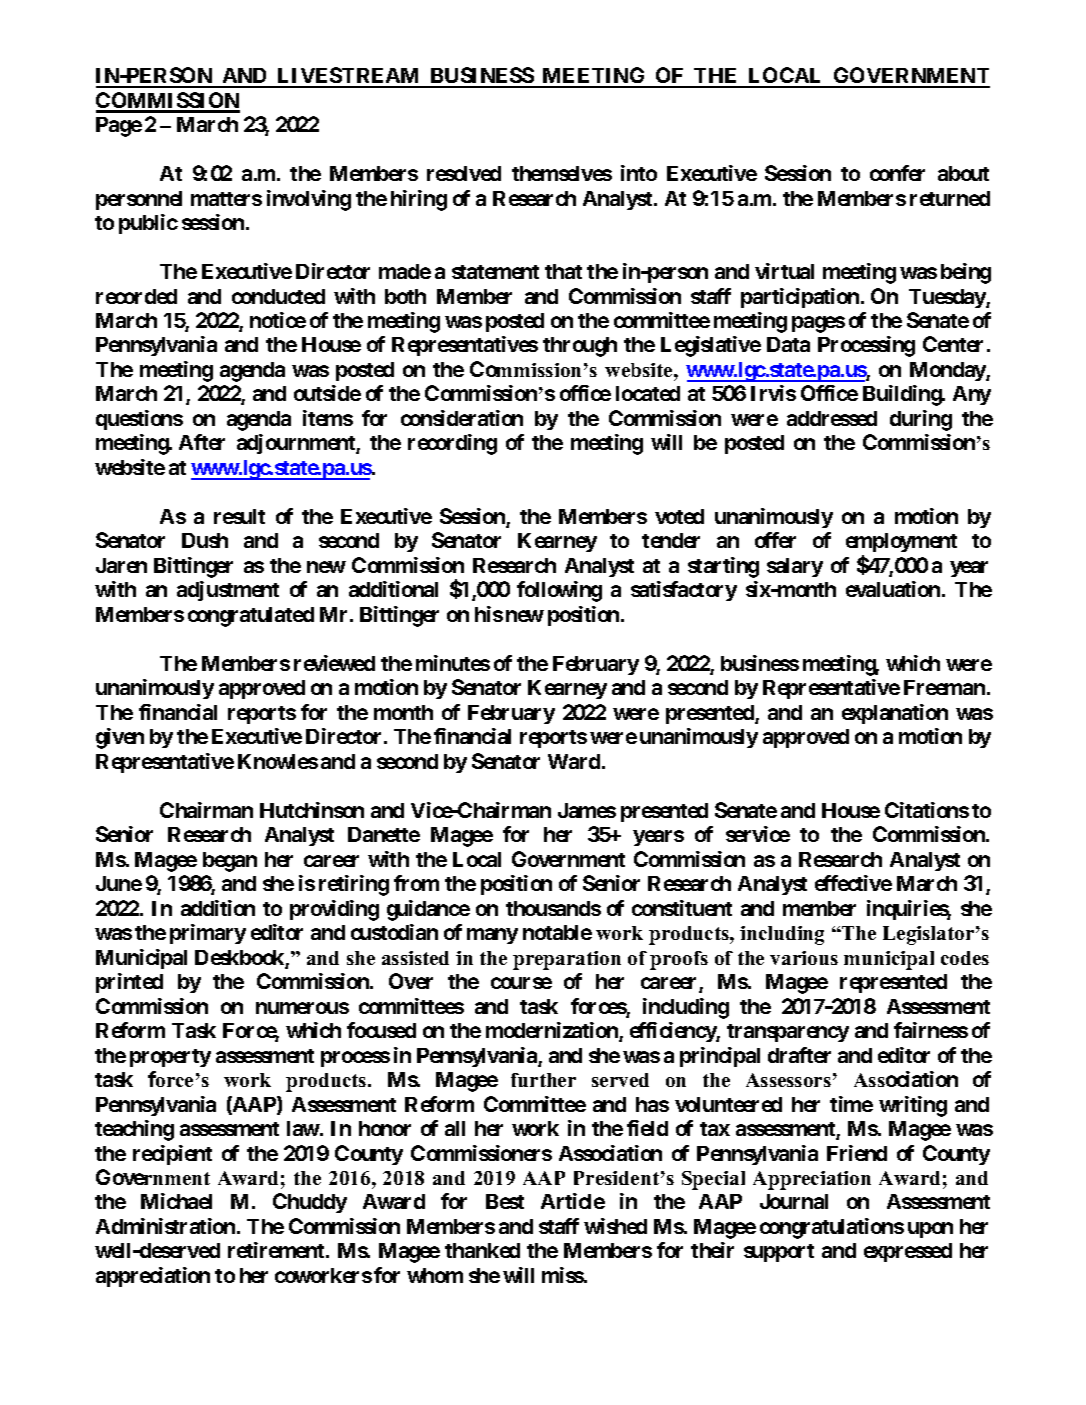  I want to click on resolved, so click(464, 173).
